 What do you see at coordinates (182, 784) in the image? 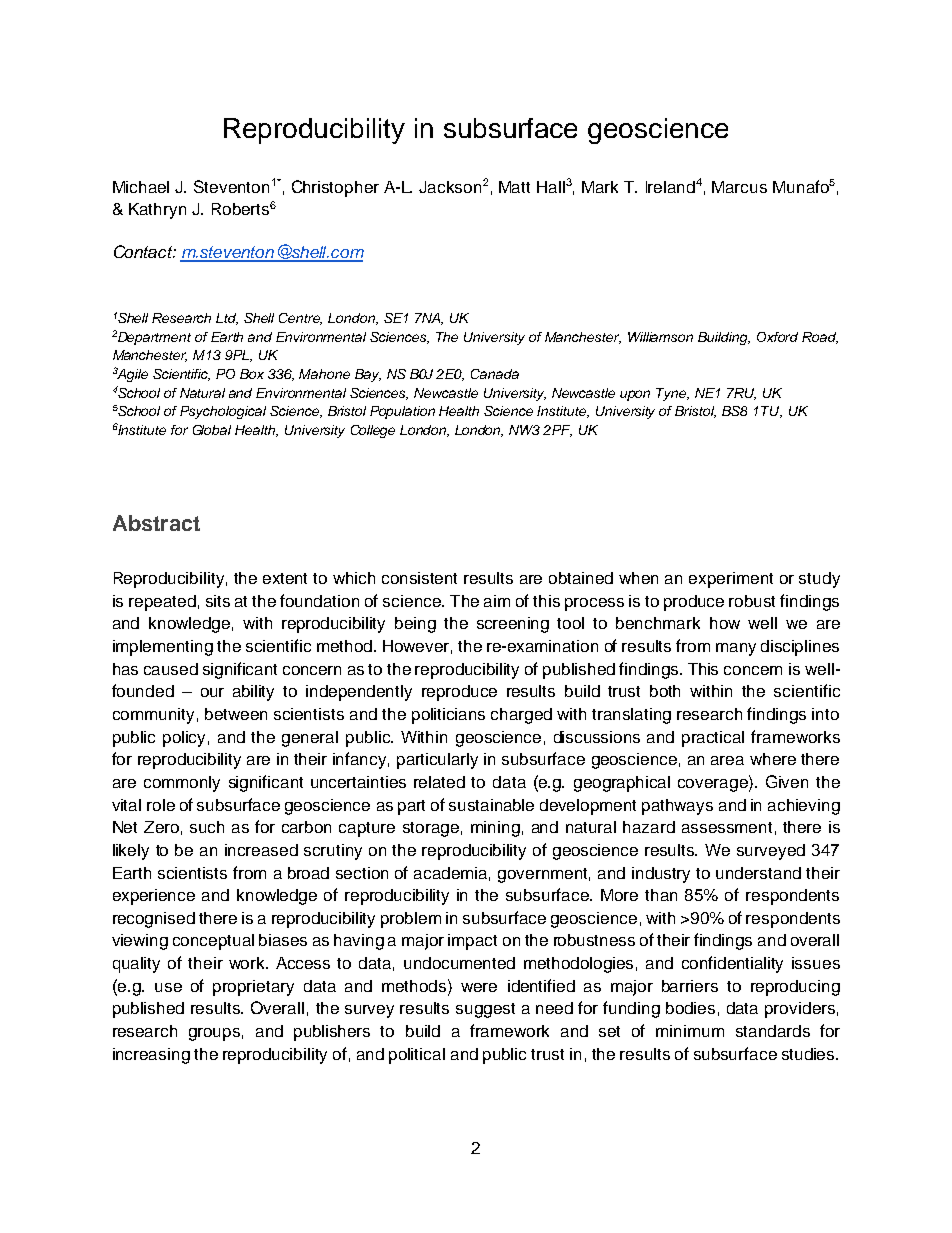
I see `commonly` at bounding box center [182, 784].
